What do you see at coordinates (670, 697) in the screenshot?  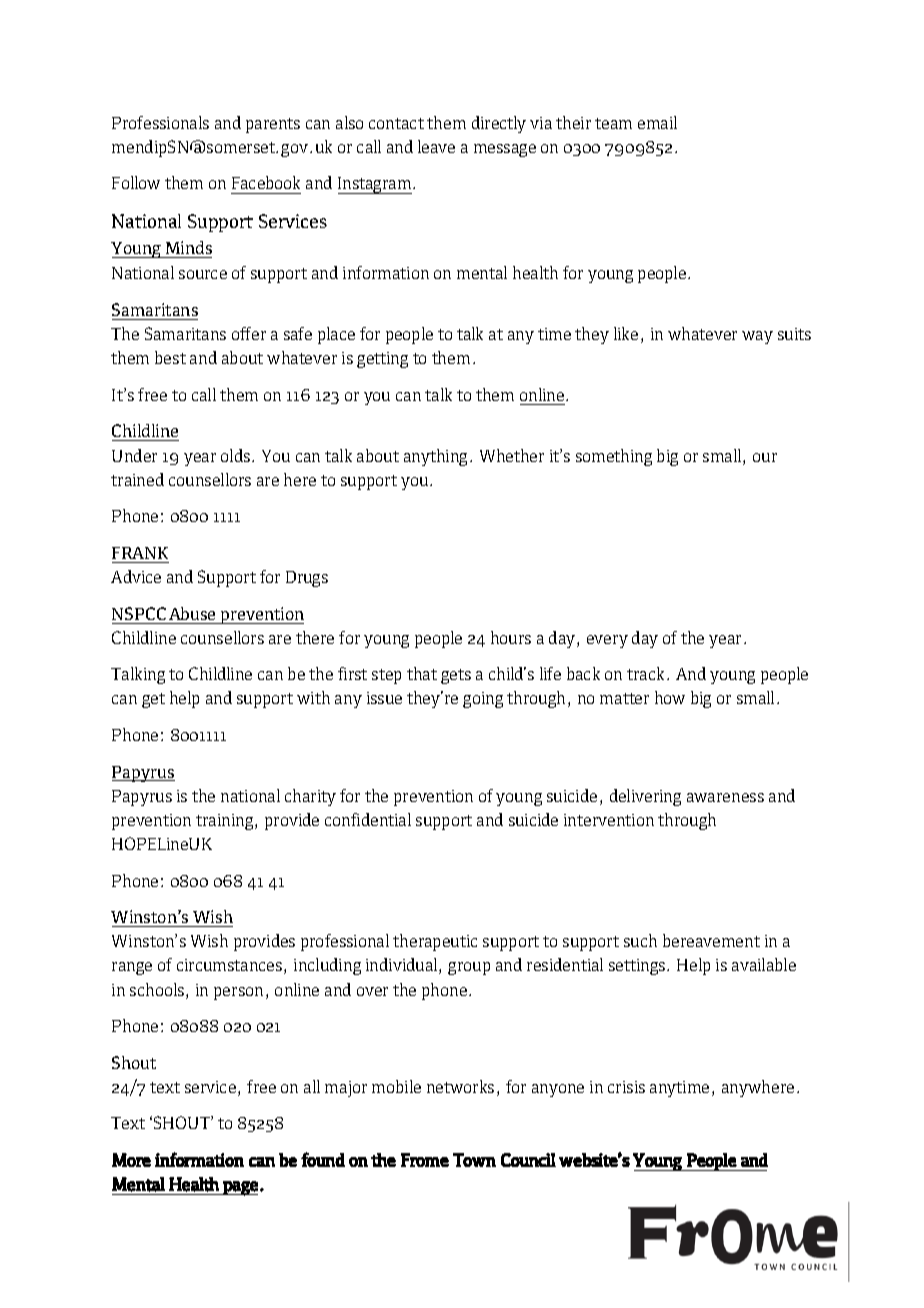 I see `how` at bounding box center [670, 697].
